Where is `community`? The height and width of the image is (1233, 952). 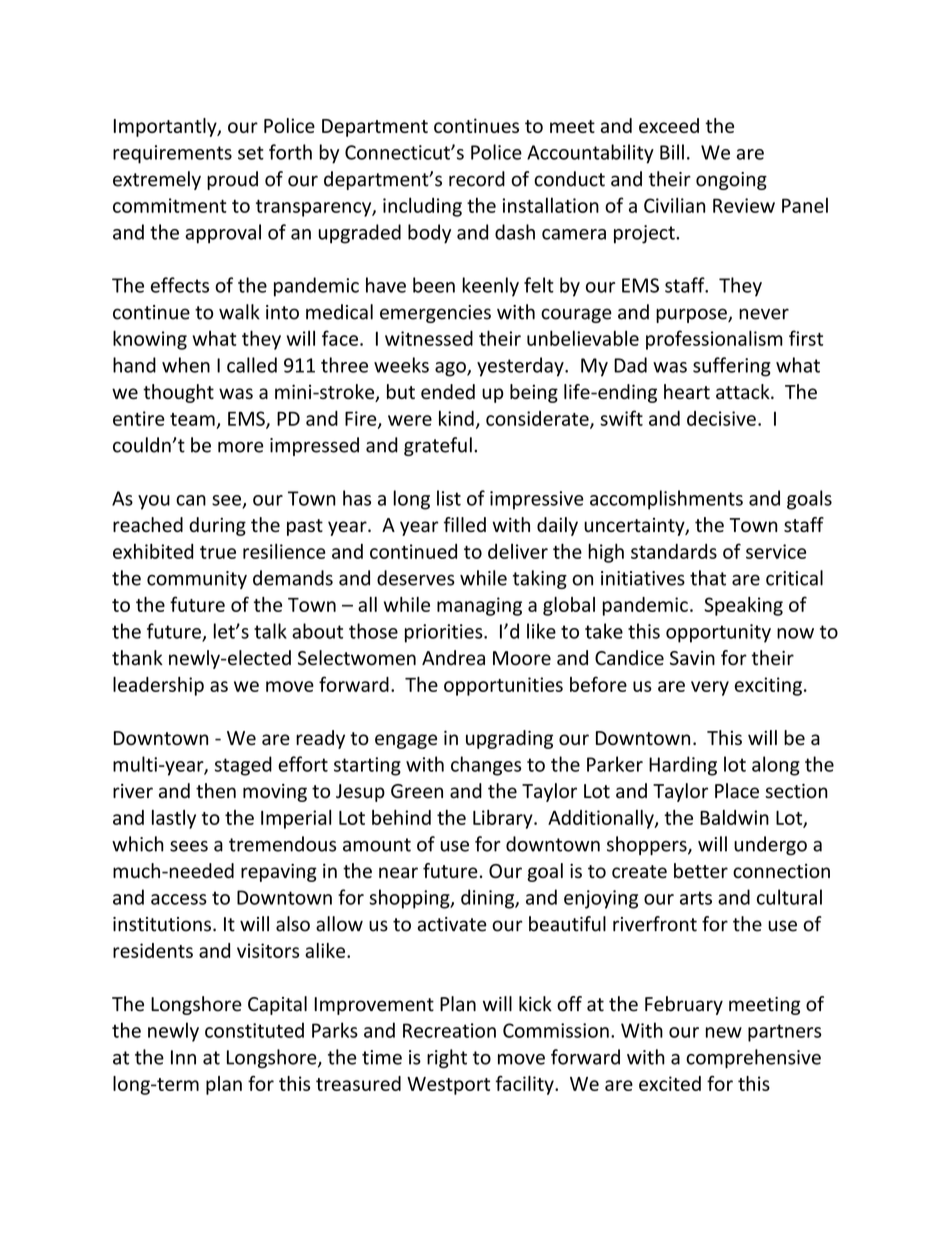 community is located at coordinates (197, 580).
